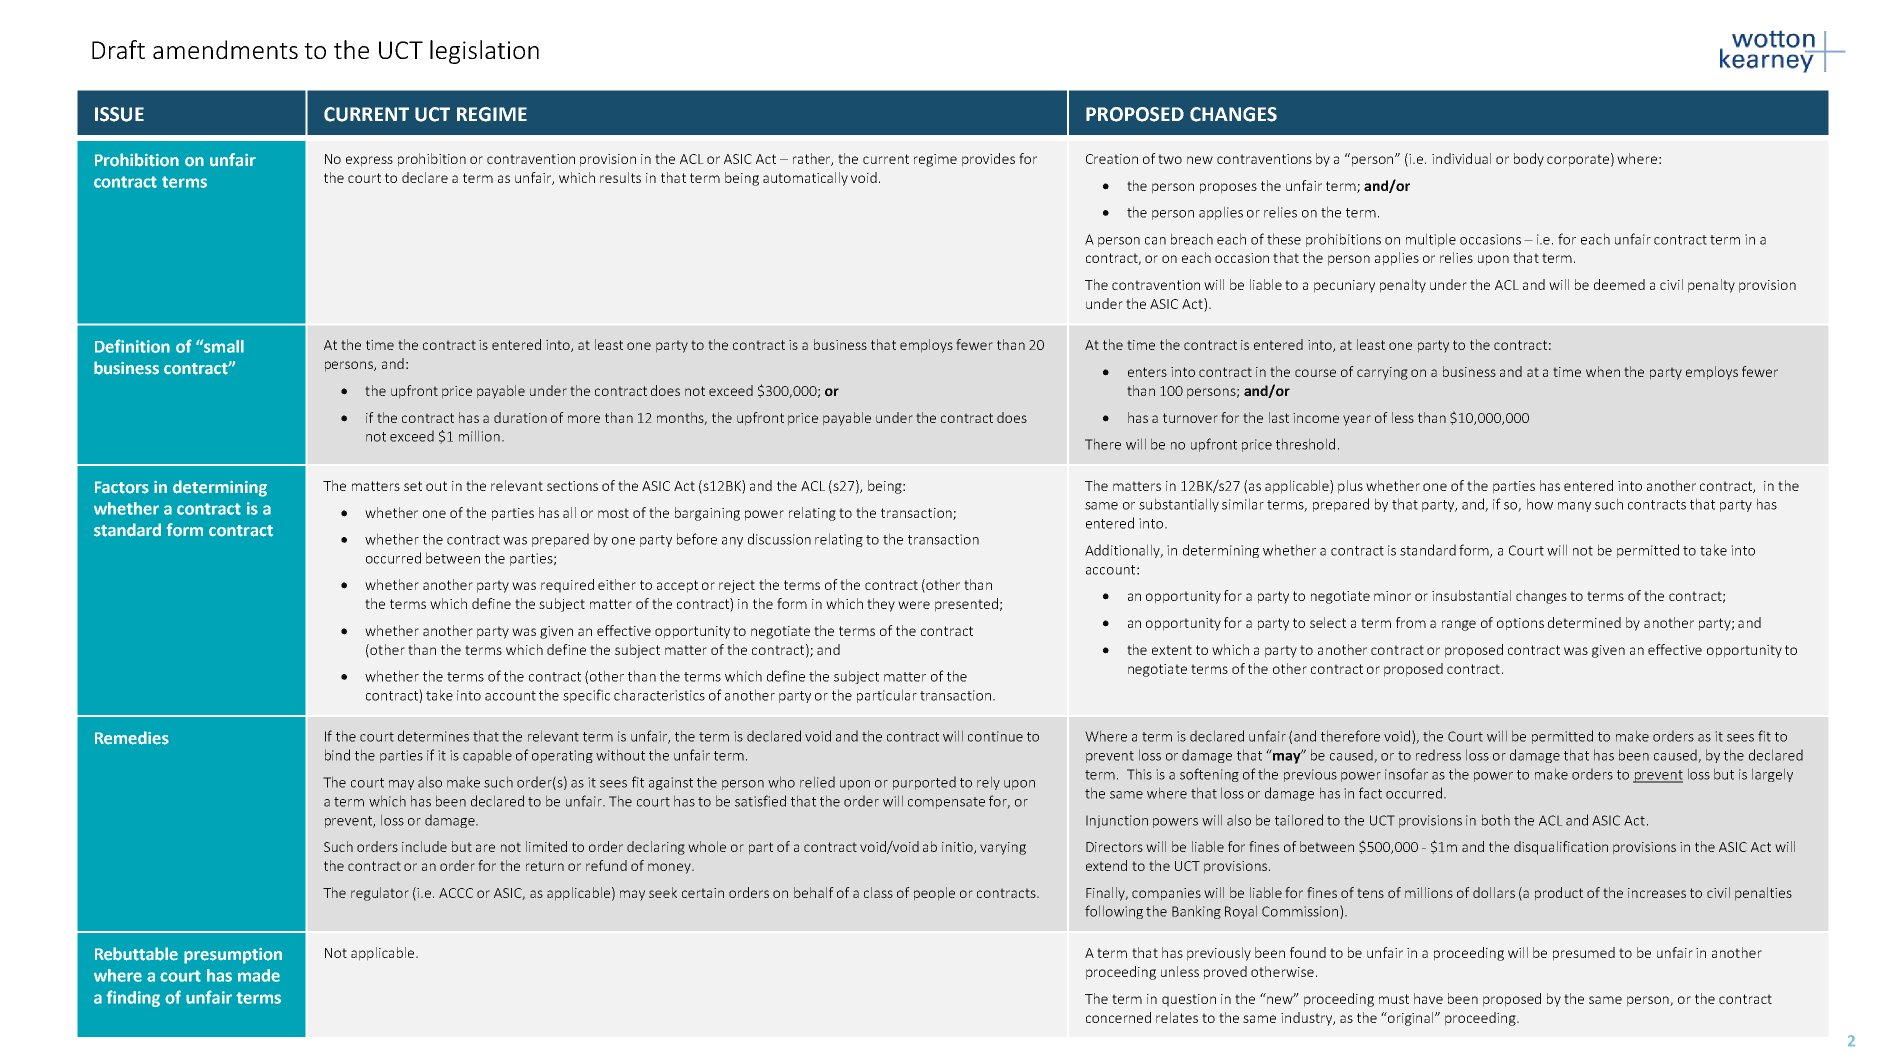 The height and width of the document is (1064, 1891). What do you see at coordinates (1540, 504) in the document?
I see `how` at bounding box center [1540, 504].
